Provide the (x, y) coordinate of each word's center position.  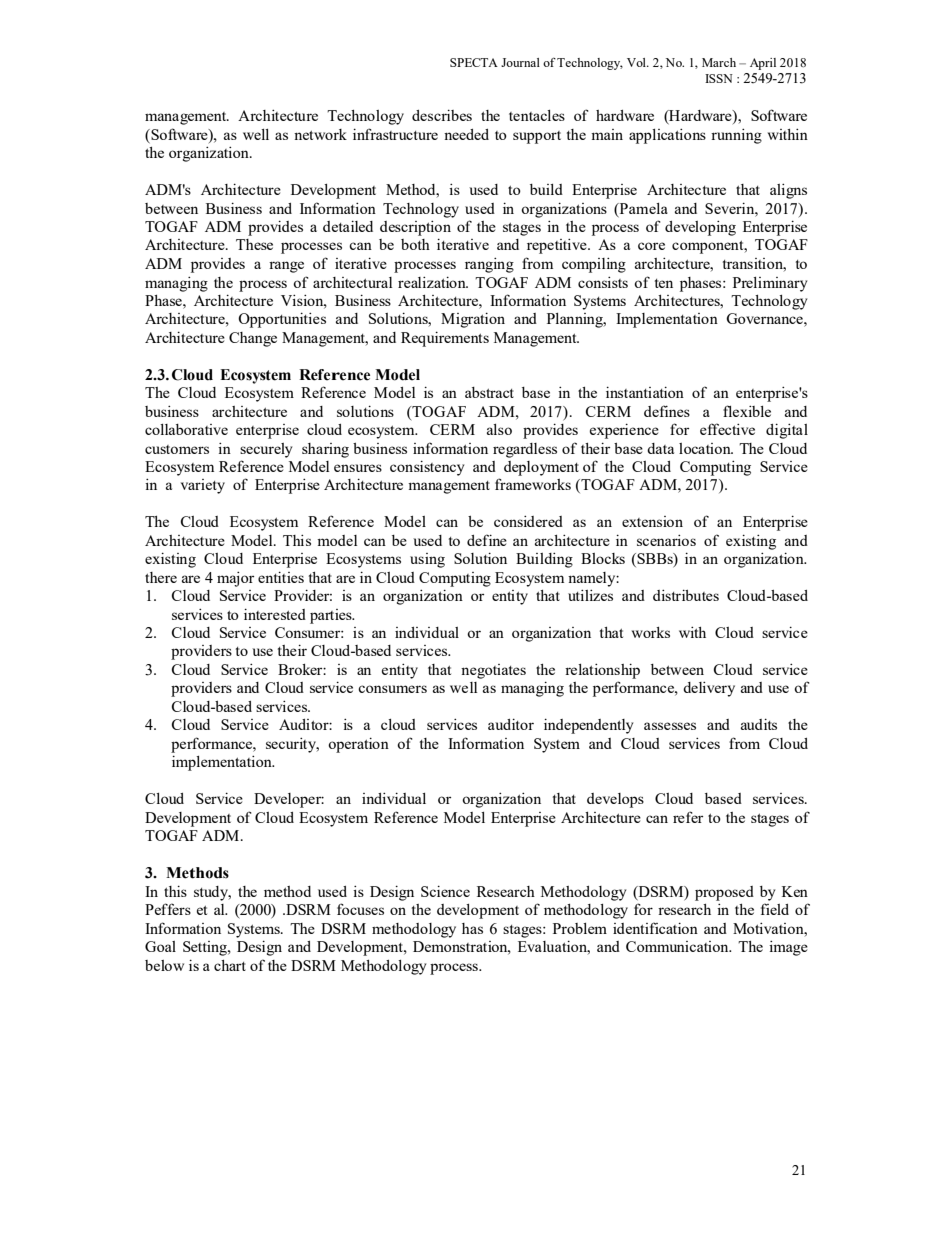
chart (230, 965)
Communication (678, 946)
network (320, 134)
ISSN (719, 78)
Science (445, 891)
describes (442, 115)
